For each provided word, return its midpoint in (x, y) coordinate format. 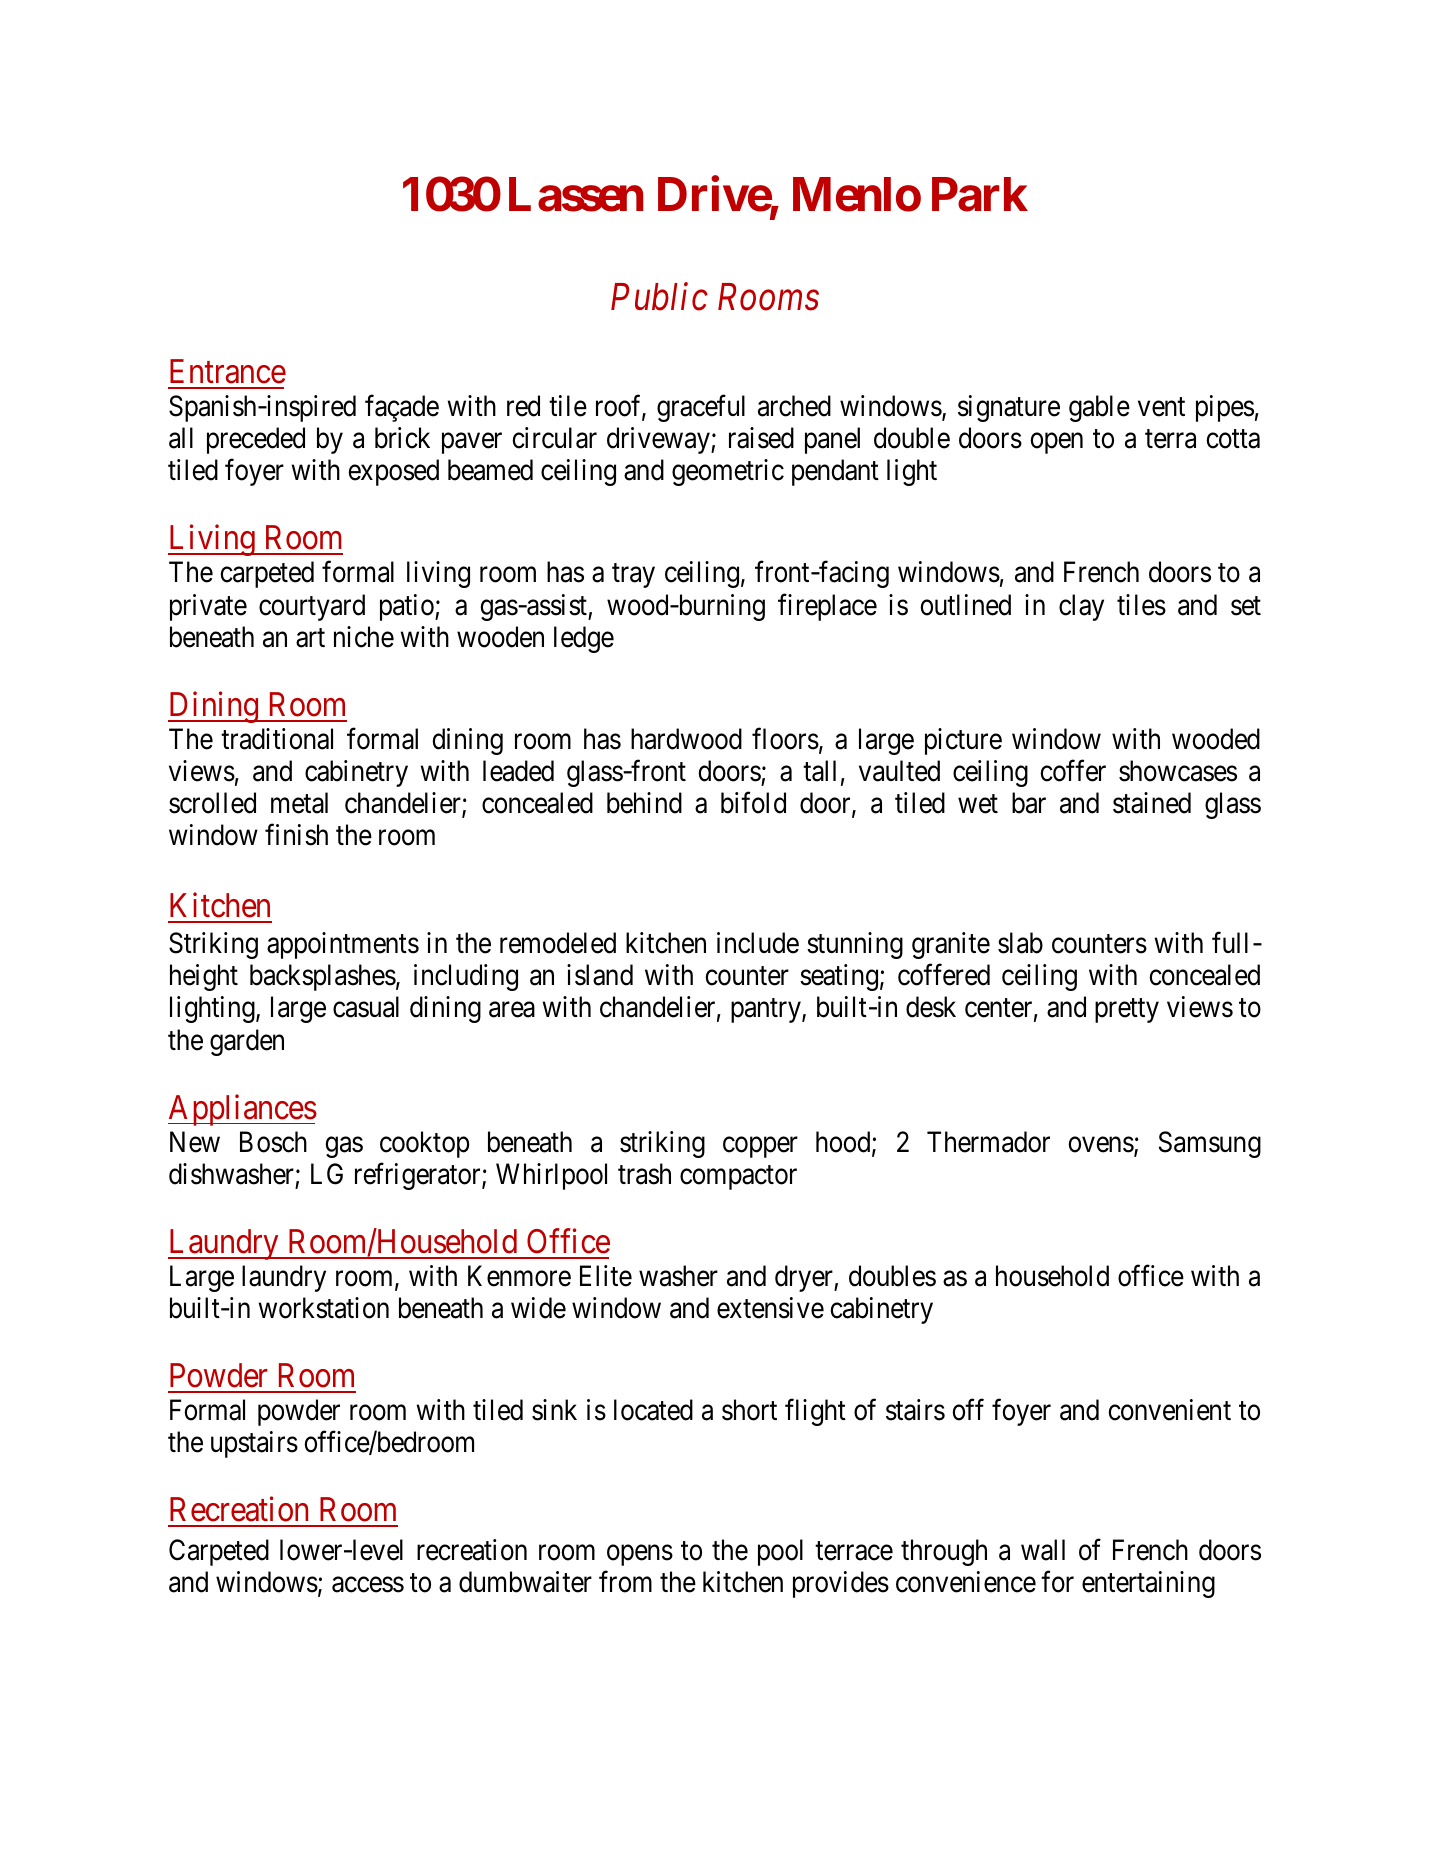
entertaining (1148, 1584)
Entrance (228, 371)
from (625, 1582)
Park (980, 195)
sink (554, 1410)
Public (659, 296)
